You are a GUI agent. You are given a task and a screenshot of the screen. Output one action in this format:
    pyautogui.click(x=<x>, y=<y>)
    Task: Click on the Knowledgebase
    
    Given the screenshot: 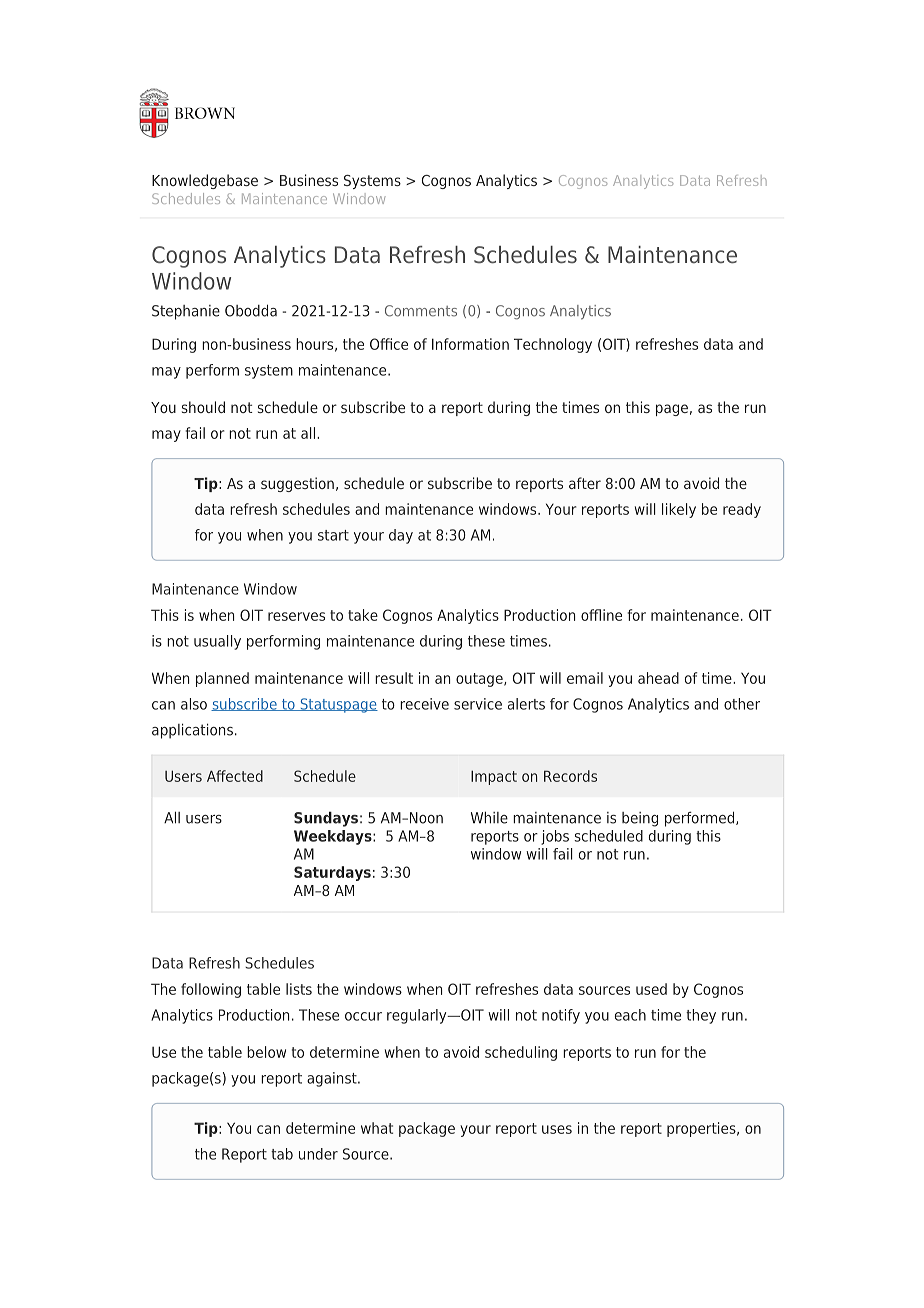 What is the action you would take?
    pyautogui.click(x=205, y=181)
